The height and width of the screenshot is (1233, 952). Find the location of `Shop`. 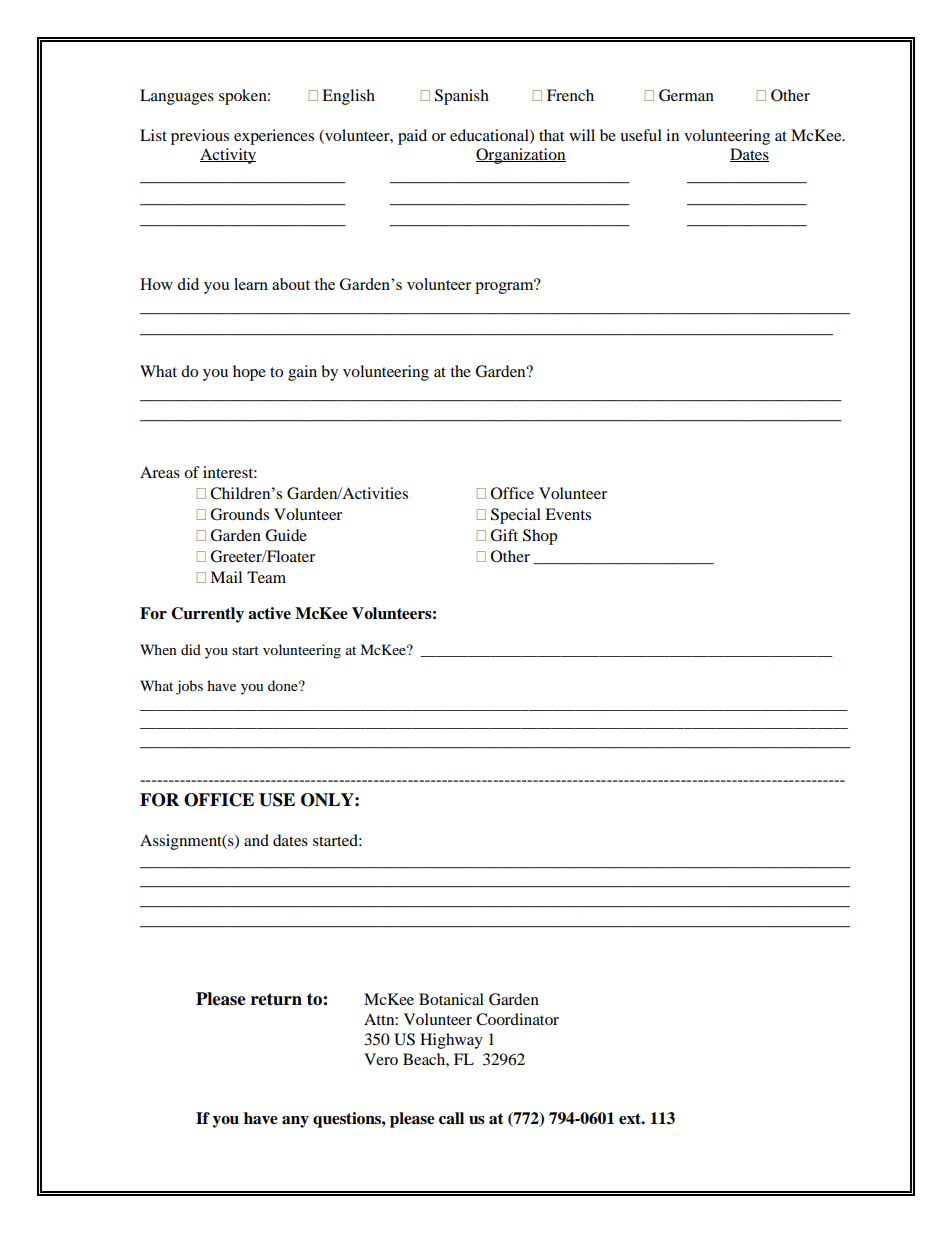

Shop is located at coordinates (540, 537).
